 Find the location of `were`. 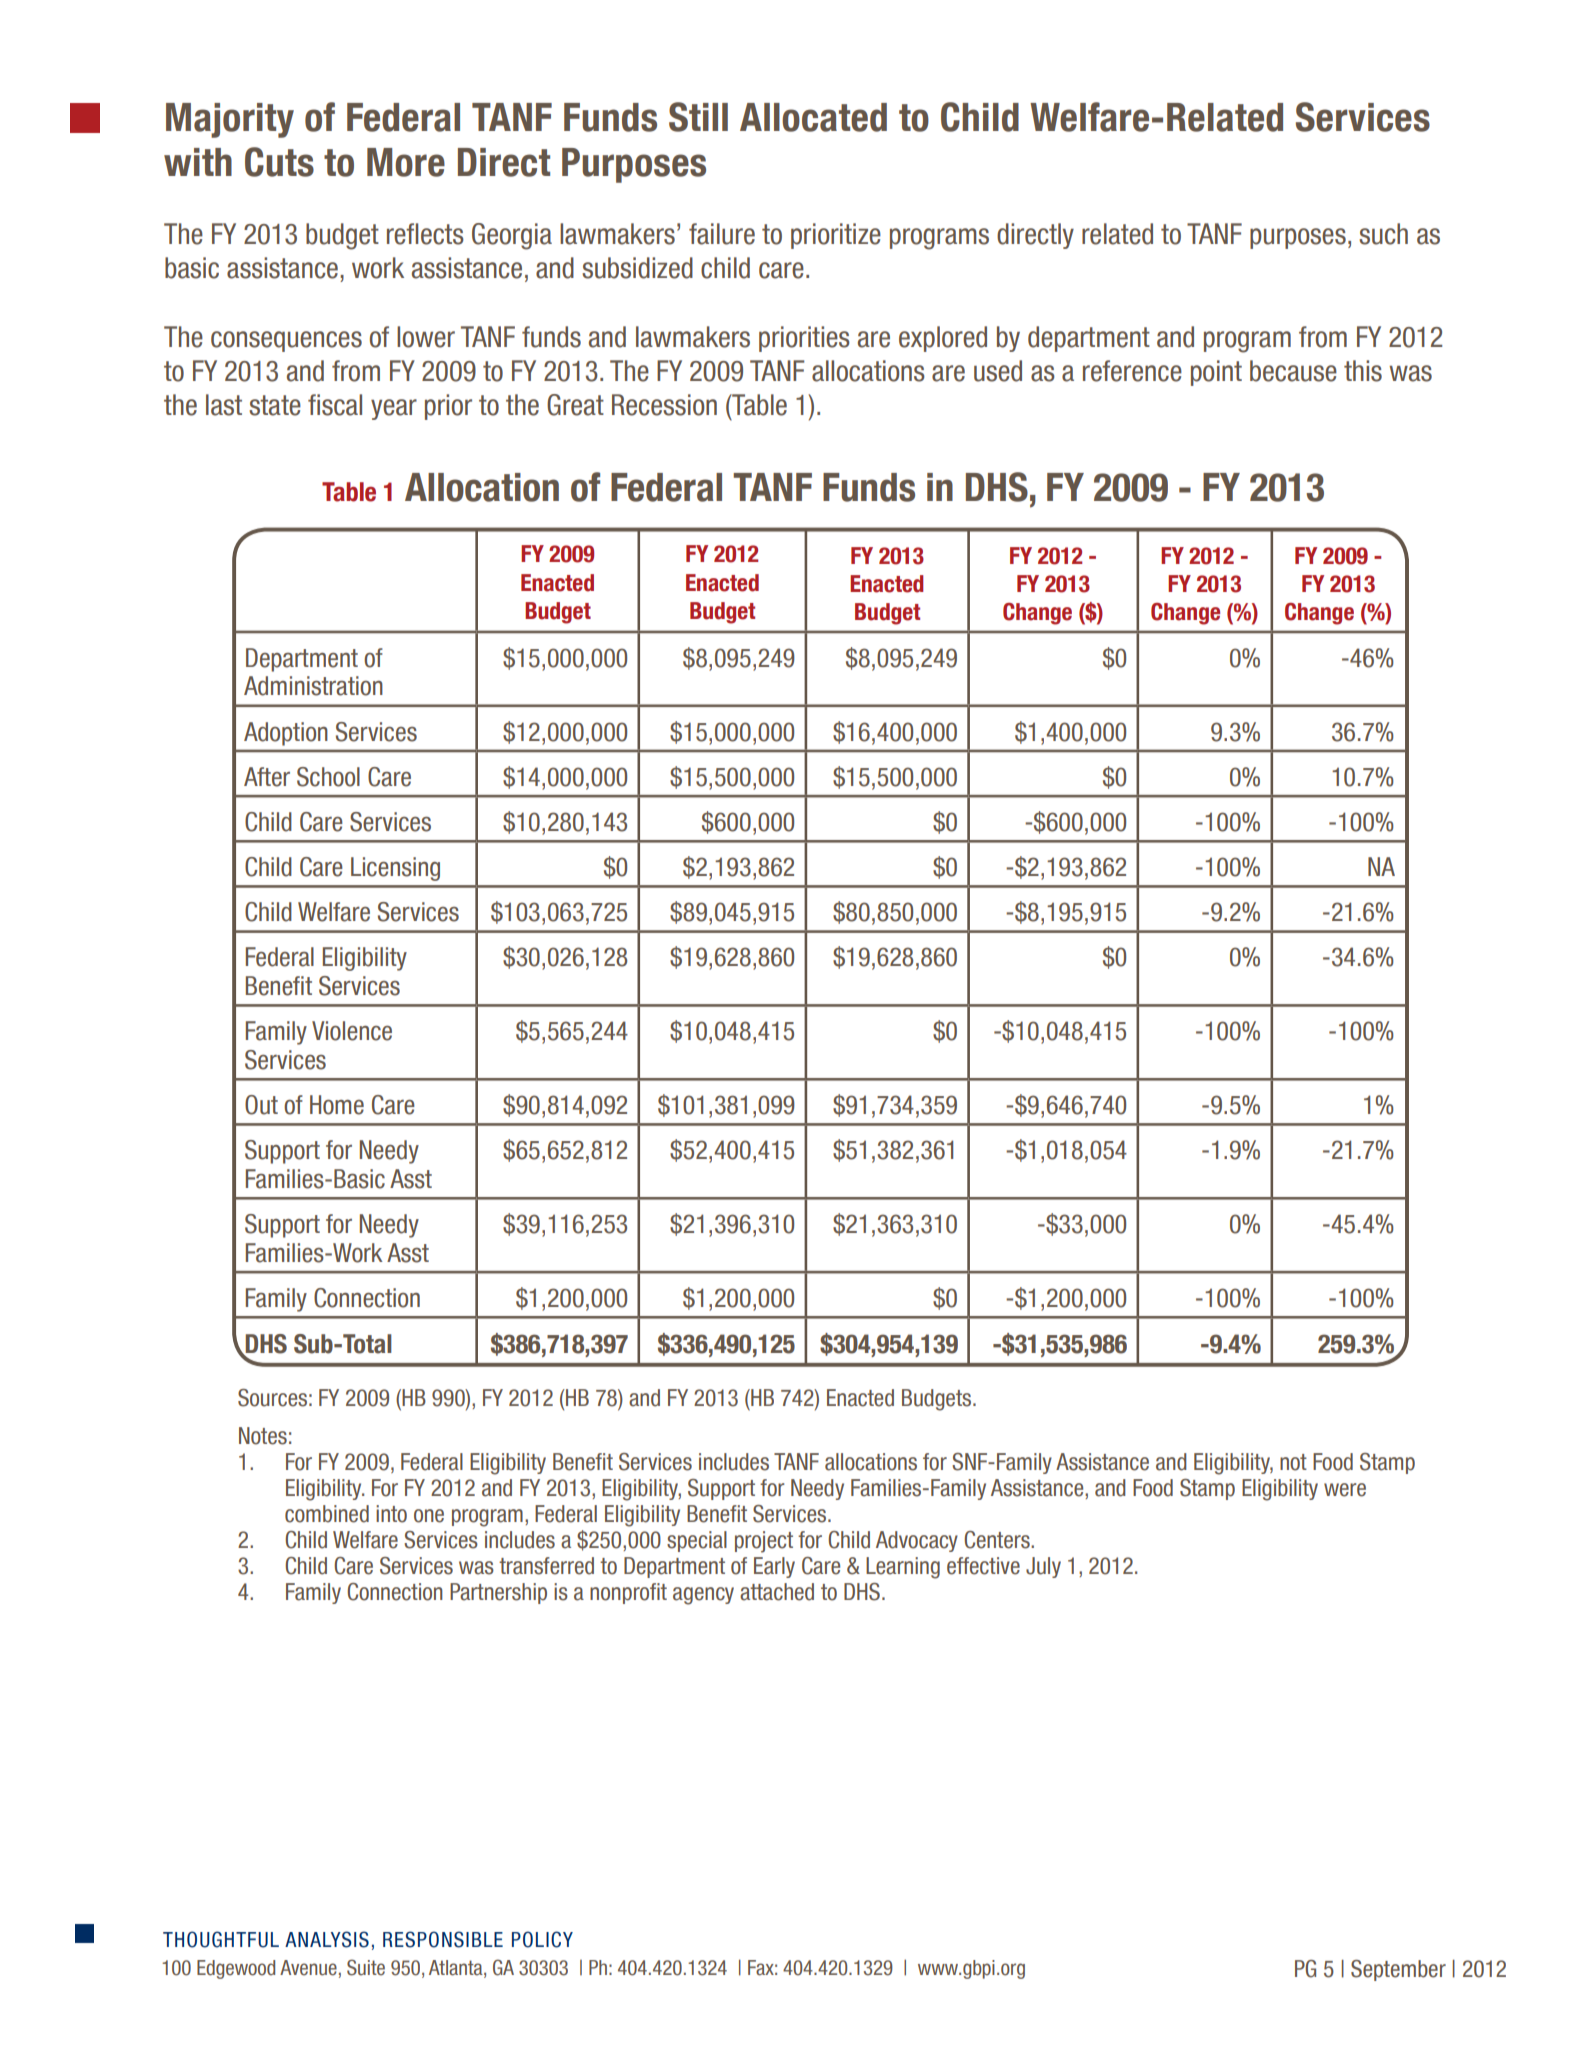

were is located at coordinates (1345, 1490).
